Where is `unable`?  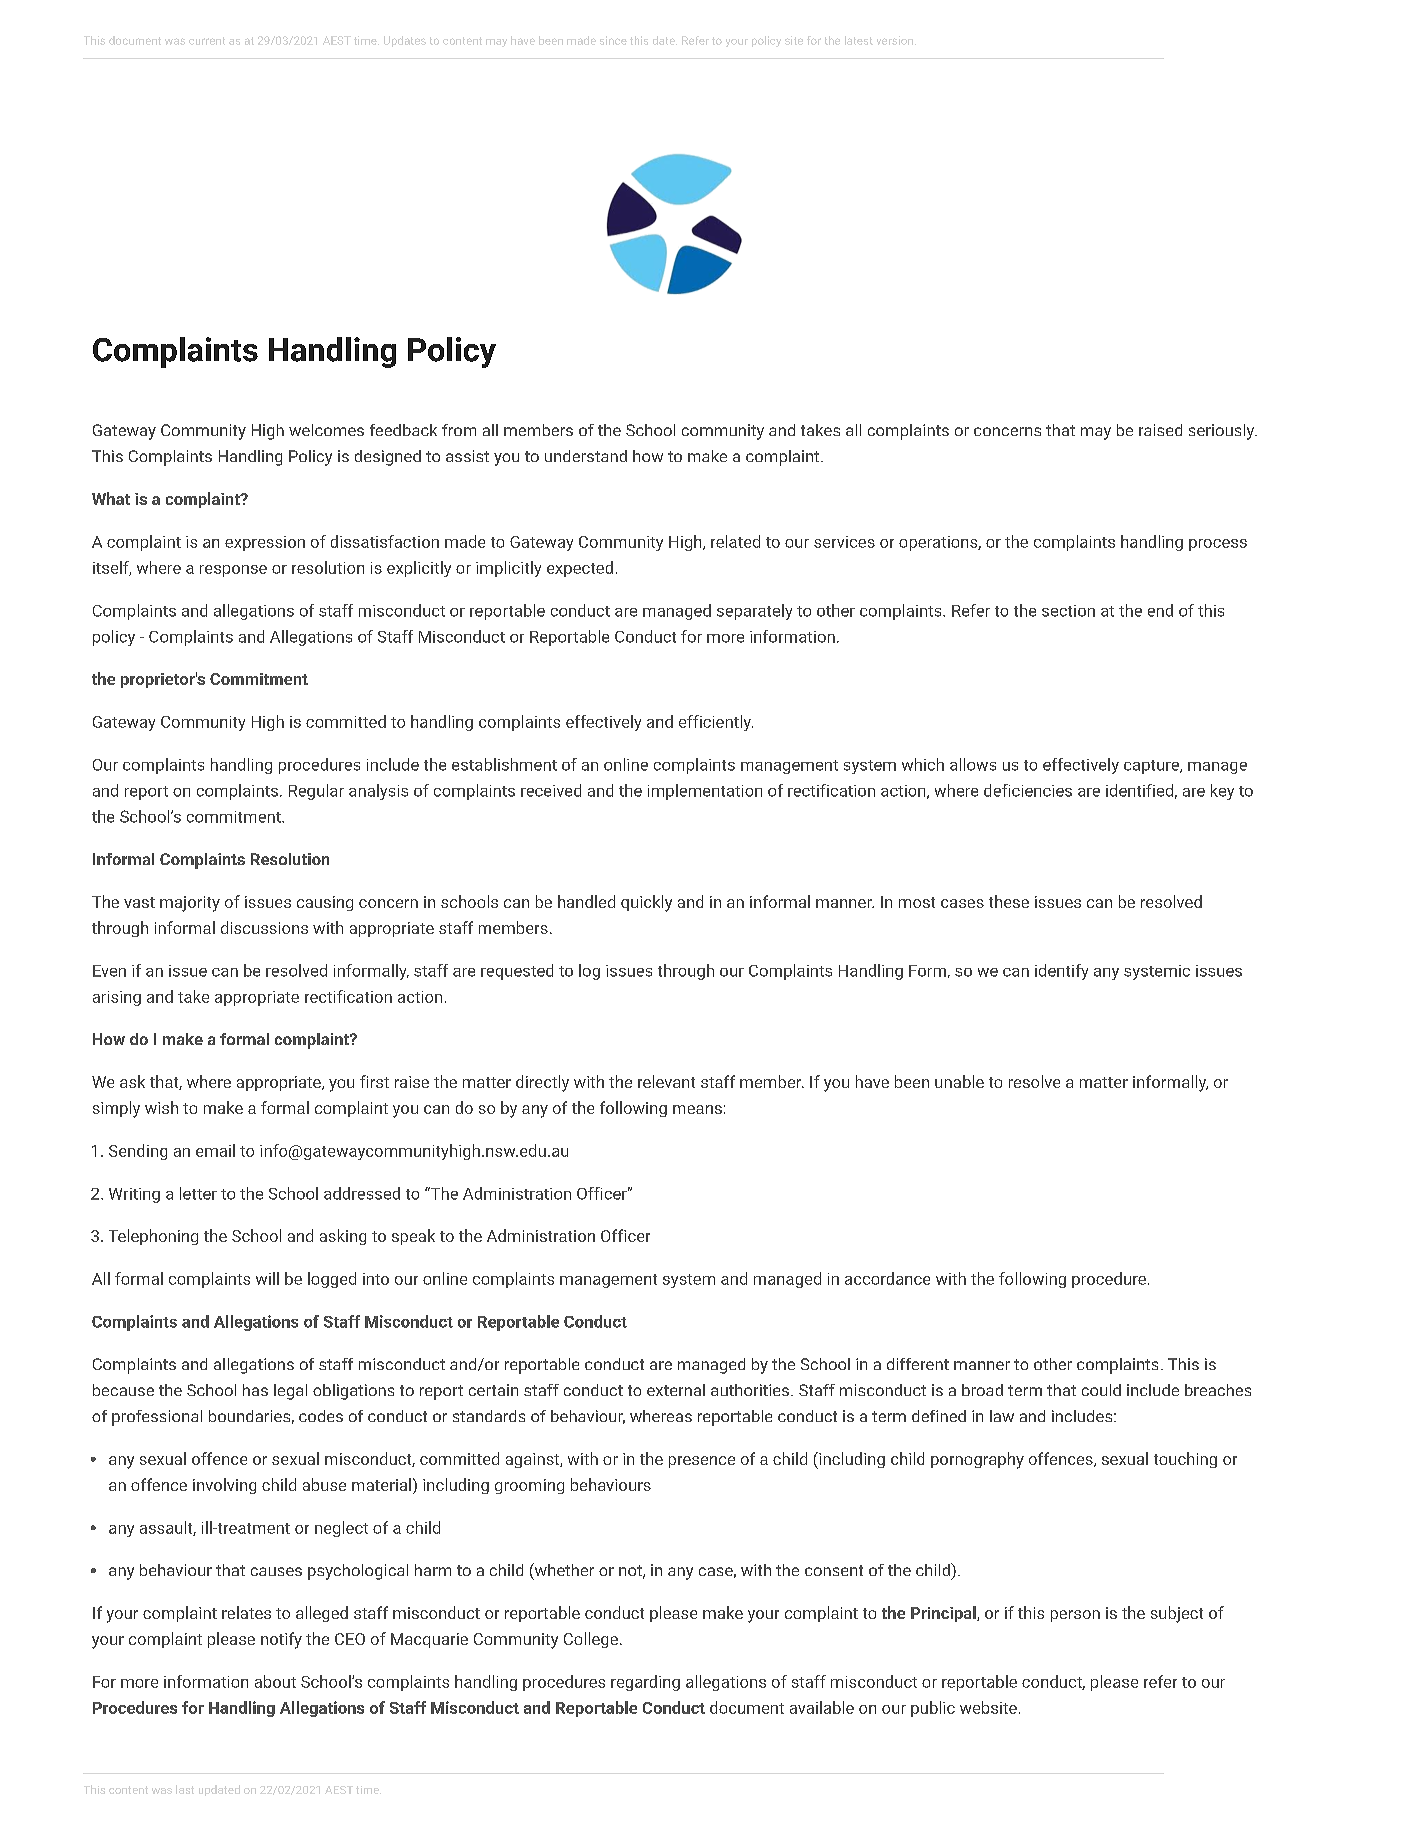 unable is located at coordinates (959, 1081).
